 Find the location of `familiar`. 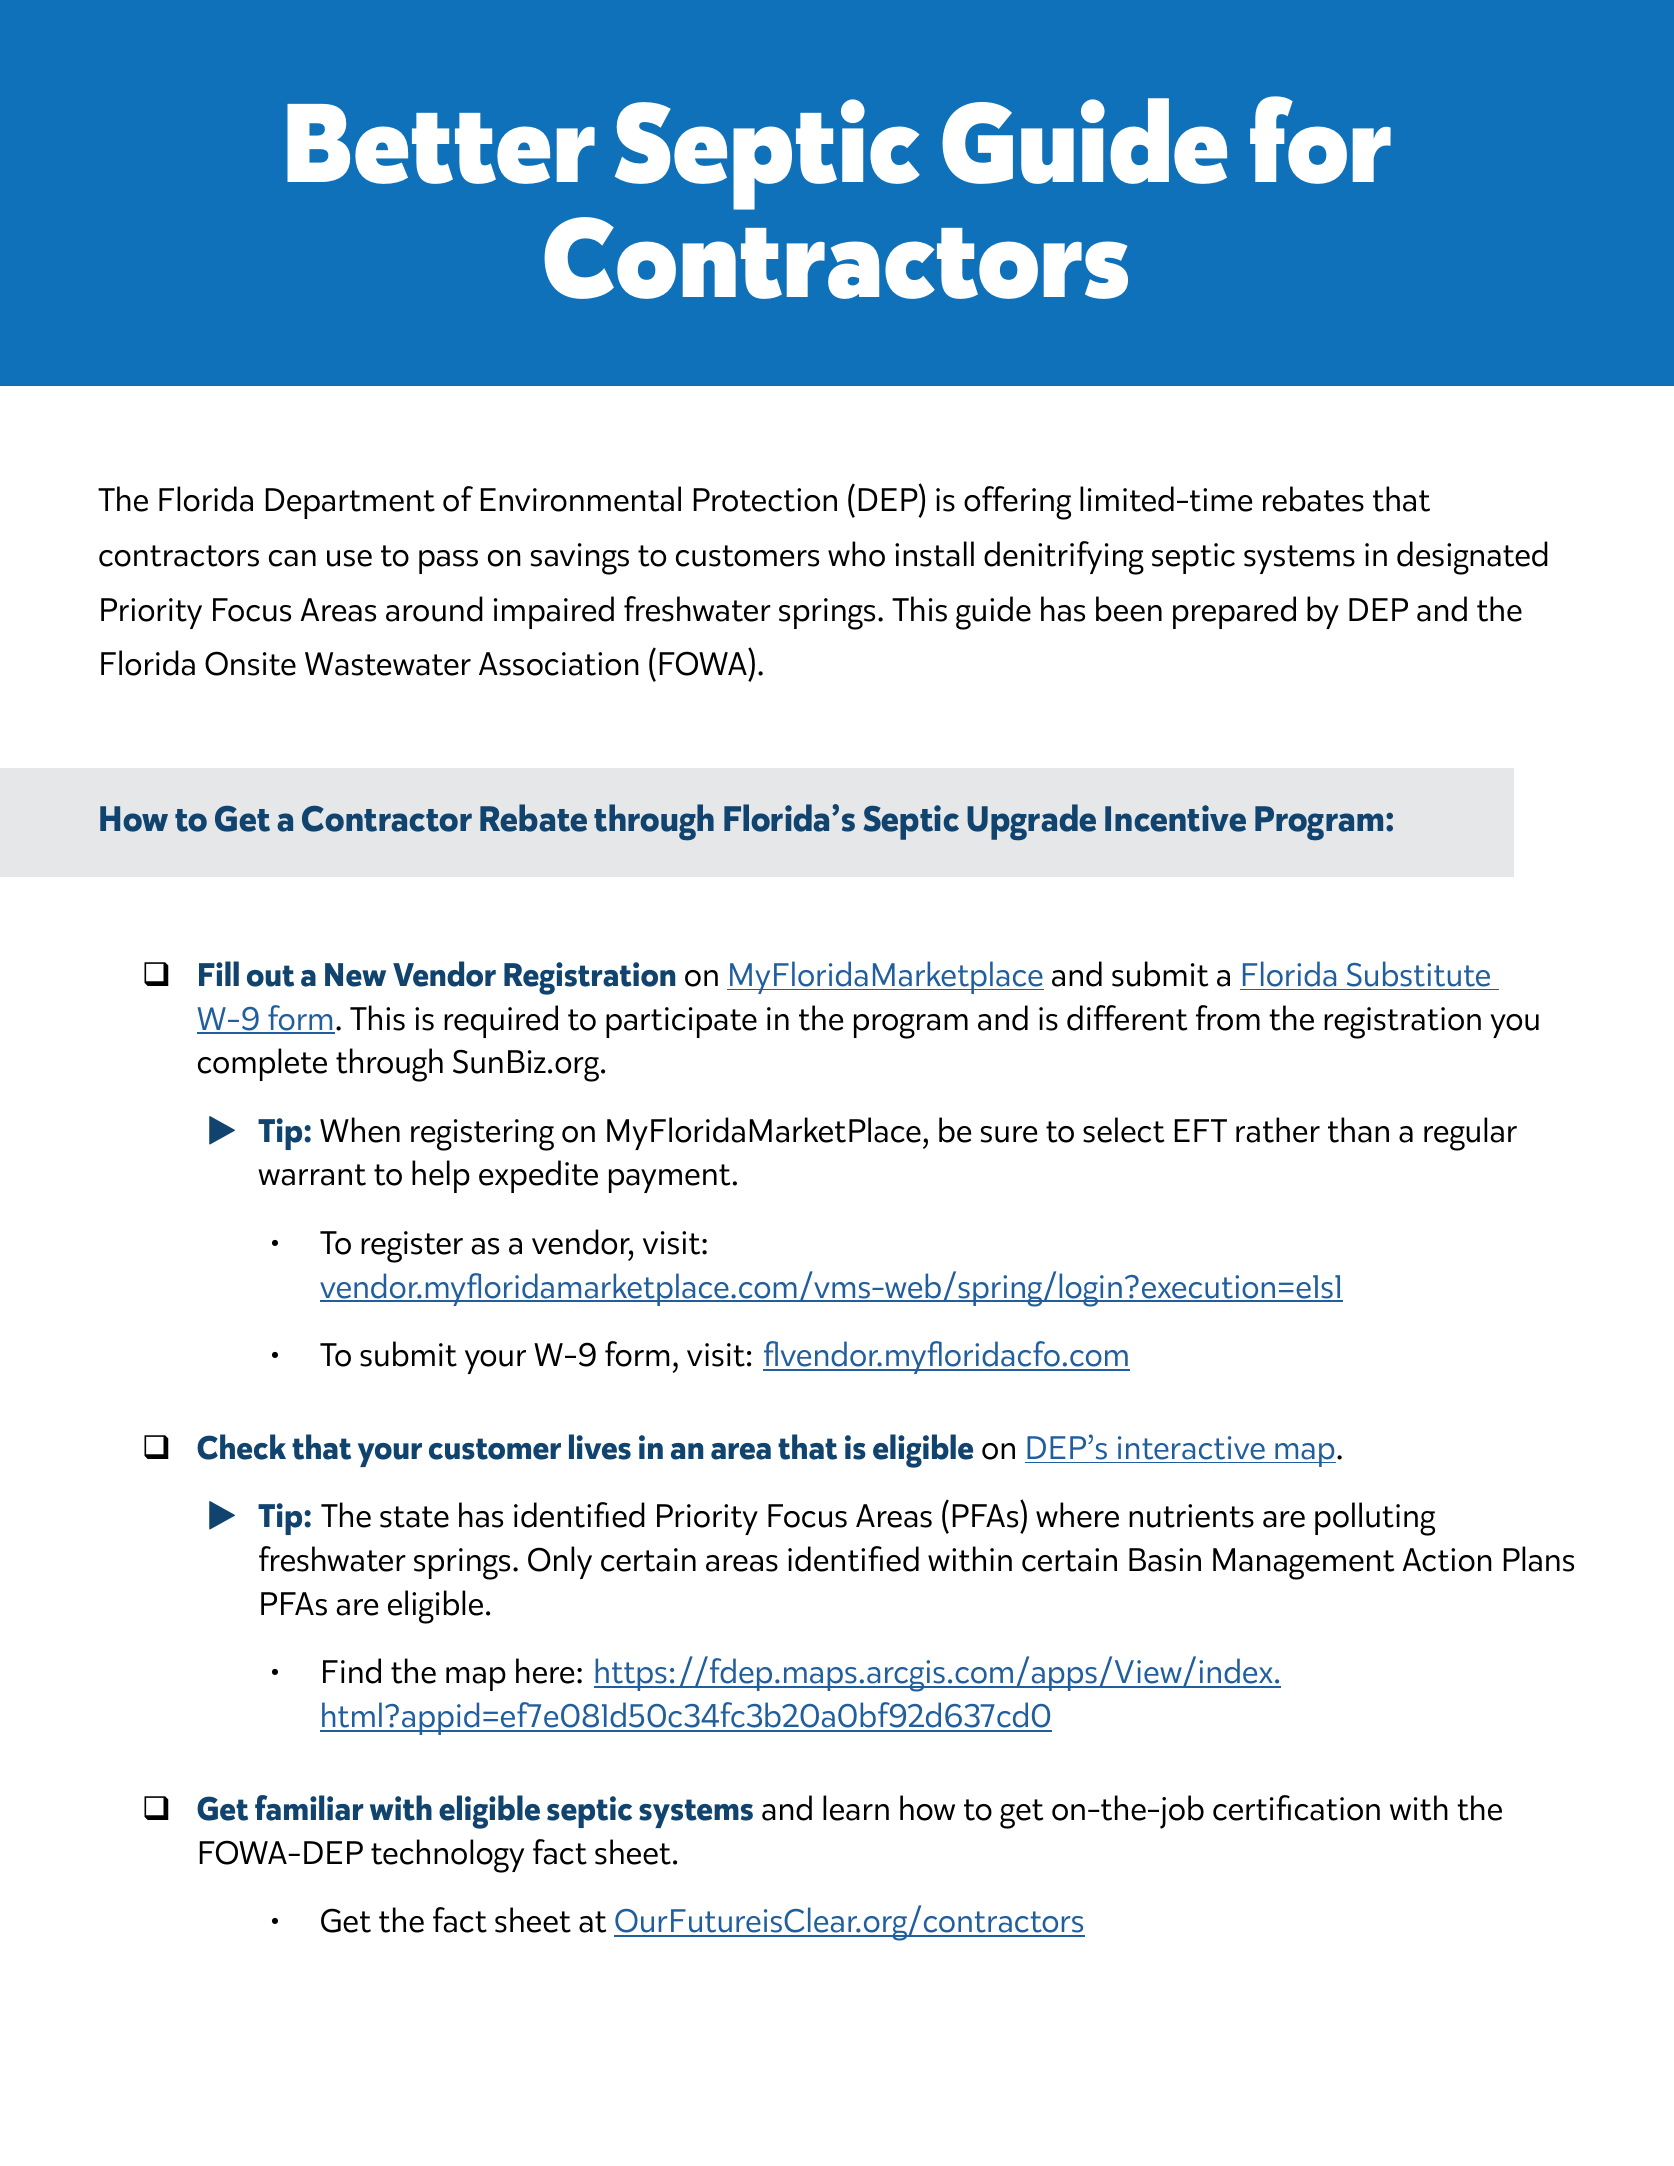

familiar is located at coordinates (309, 1808).
